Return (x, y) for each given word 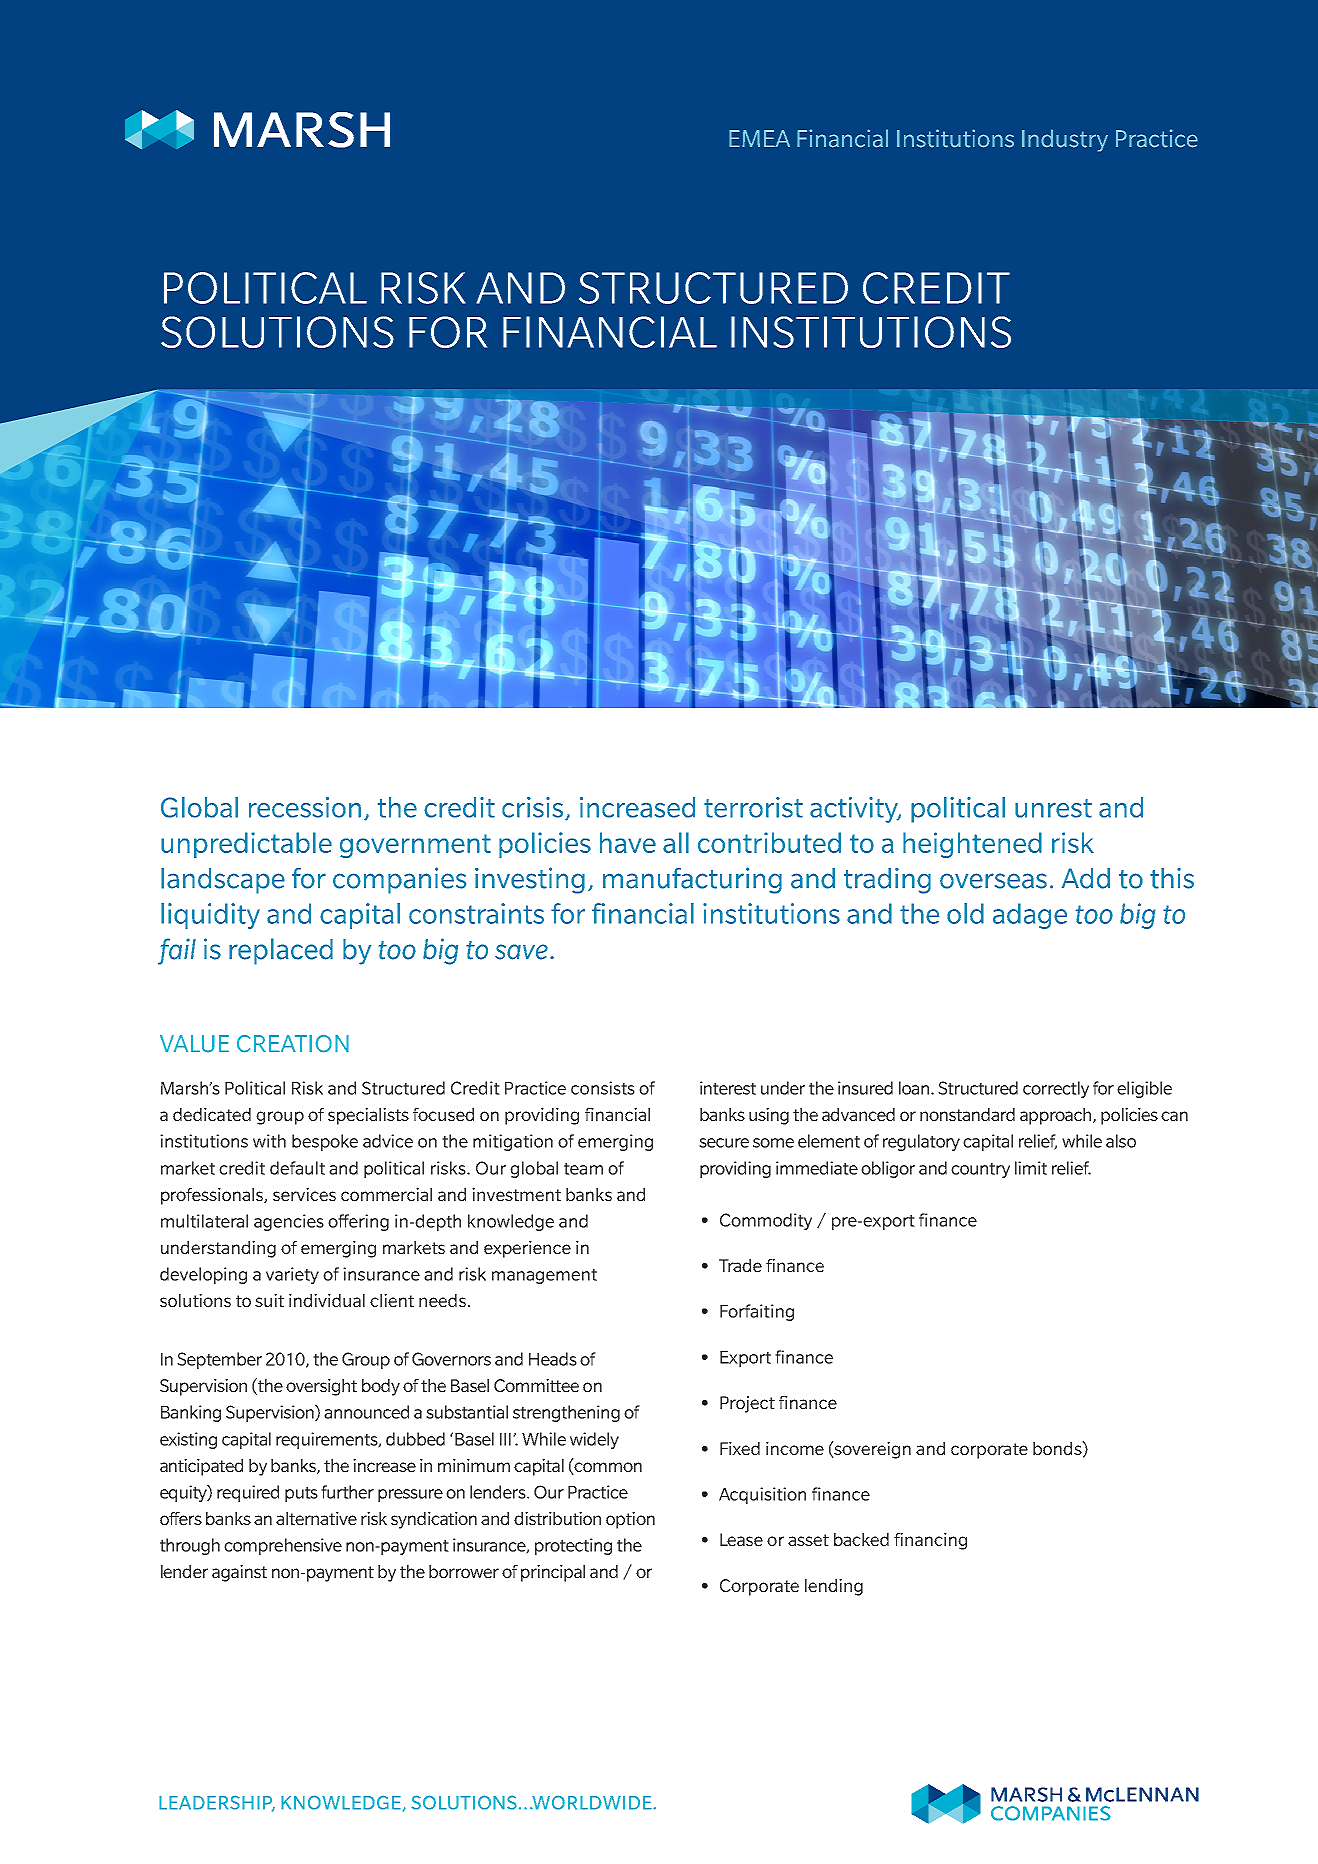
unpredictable (246, 845)
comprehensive (283, 1546)
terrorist (753, 807)
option (630, 1520)
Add (1086, 878)
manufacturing (692, 880)
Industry (1065, 140)
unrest (1053, 808)
